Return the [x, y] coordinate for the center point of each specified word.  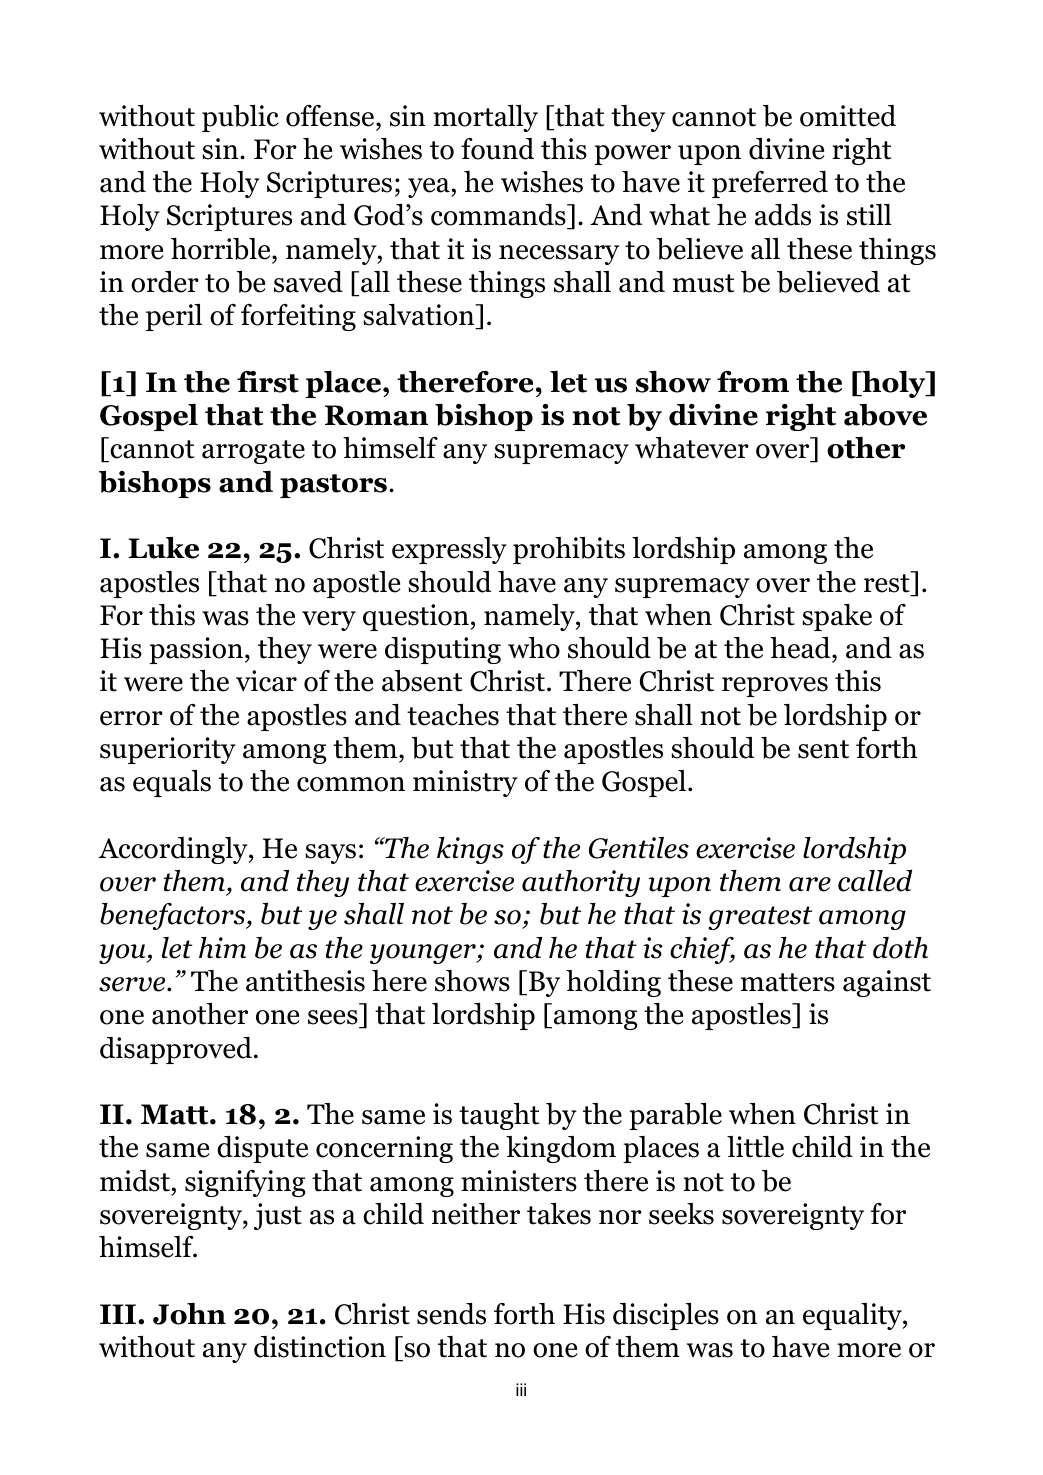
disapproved [176, 1050]
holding [613, 983]
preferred [770, 184]
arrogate [253, 452]
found [497, 149]
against [887, 983]
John [189, 1314]
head [801, 649]
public [240, 118]
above [885, 415]
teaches [453, 715]
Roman [376, 415]
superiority [168, 750]
